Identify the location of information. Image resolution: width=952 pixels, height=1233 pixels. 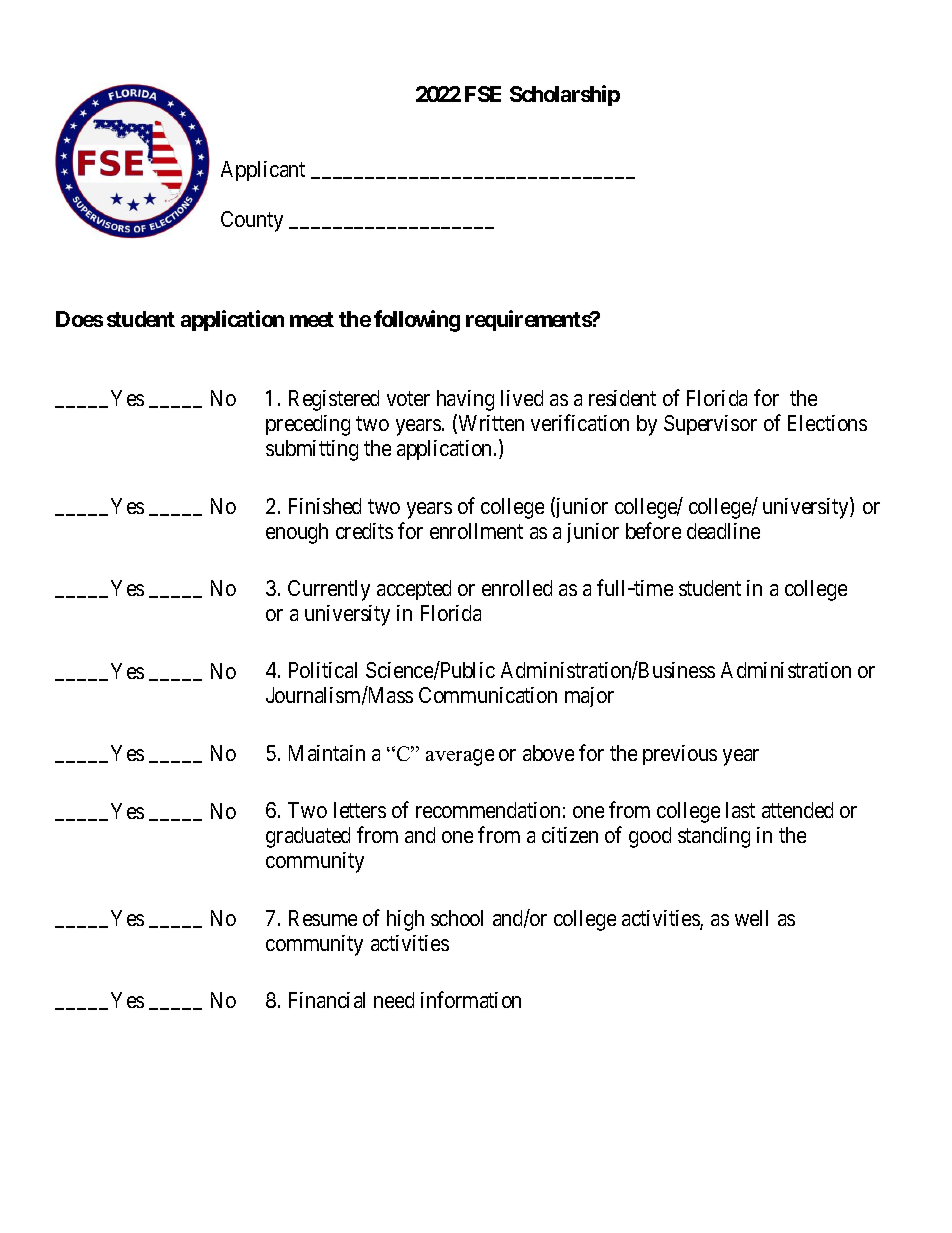
(471, 999).
